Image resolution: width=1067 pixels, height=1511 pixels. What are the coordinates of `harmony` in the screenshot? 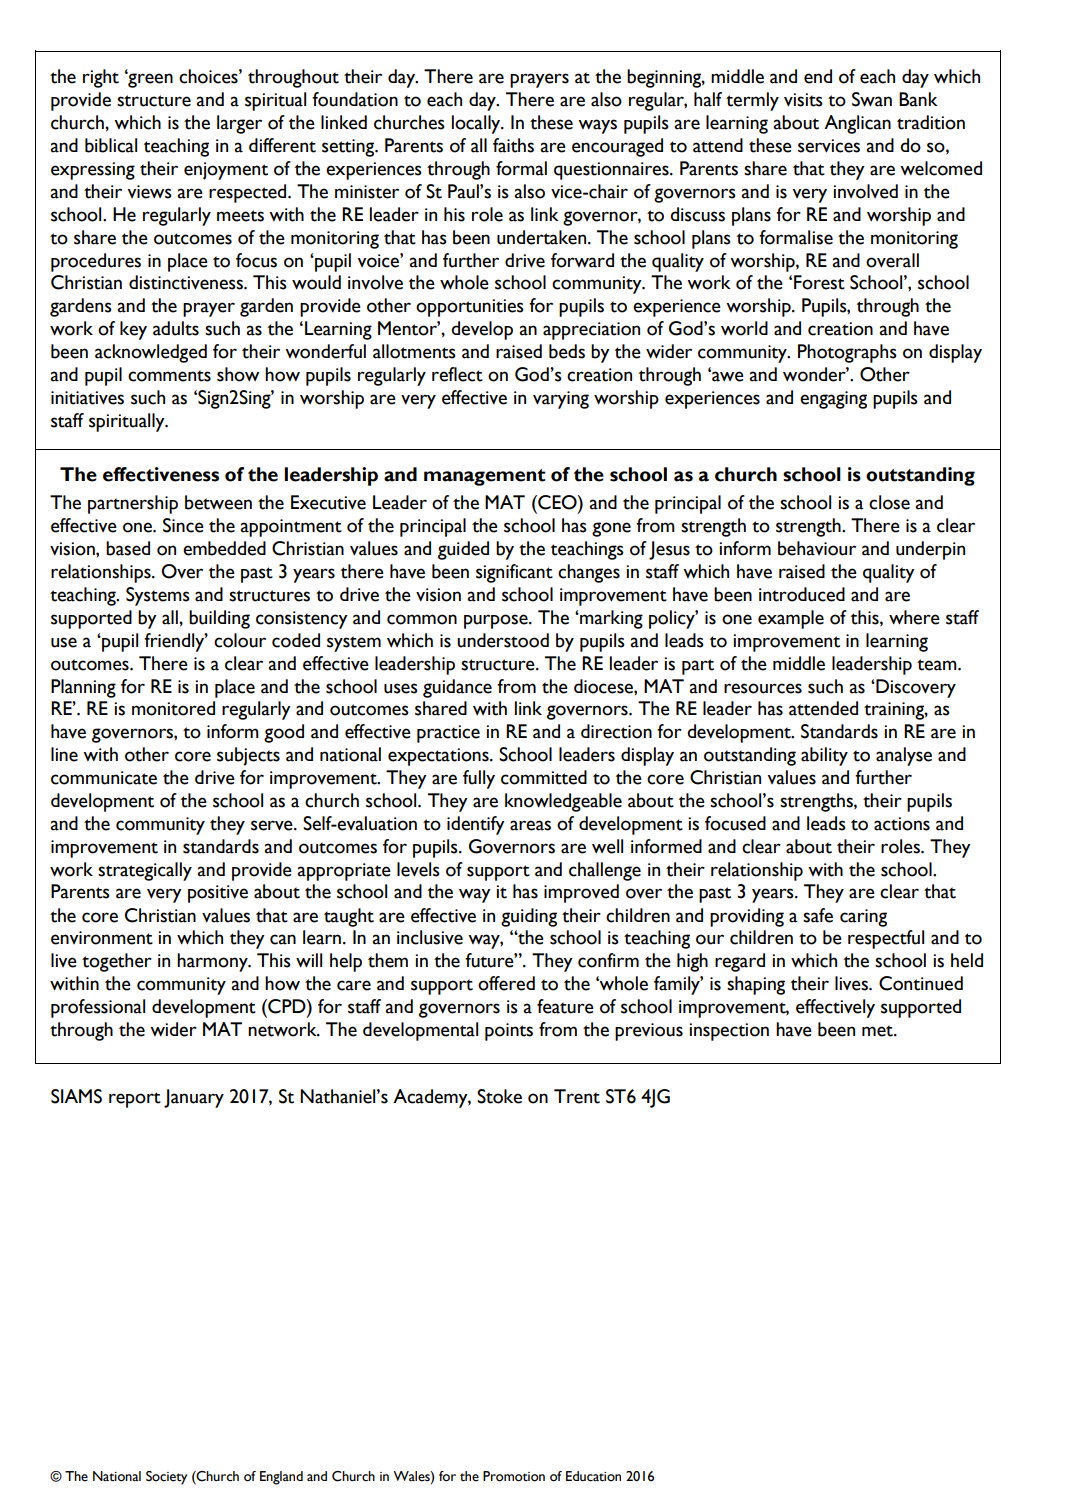 It's located at (213, 962).
